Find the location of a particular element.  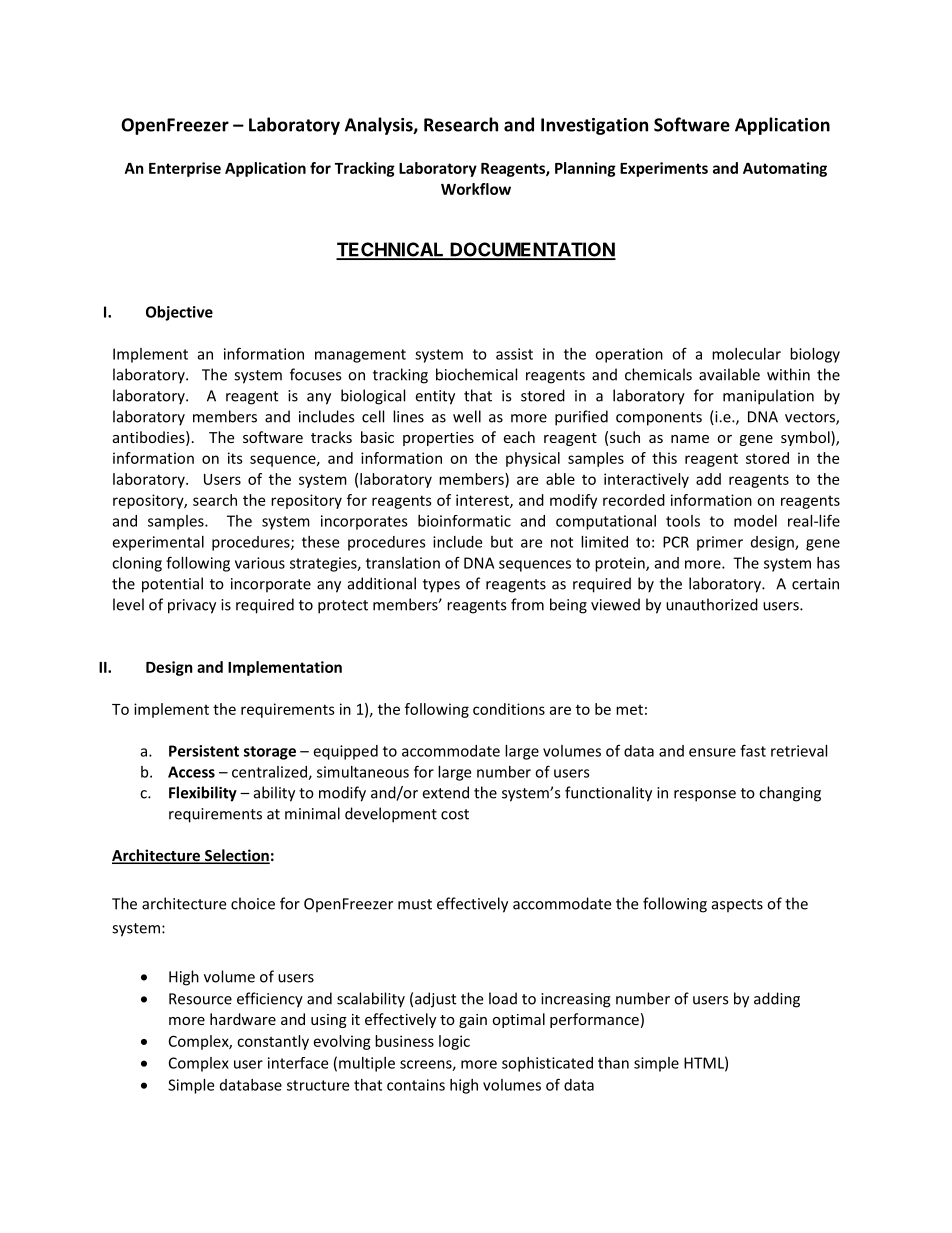

focuses is located at coordinates (315, 374).
